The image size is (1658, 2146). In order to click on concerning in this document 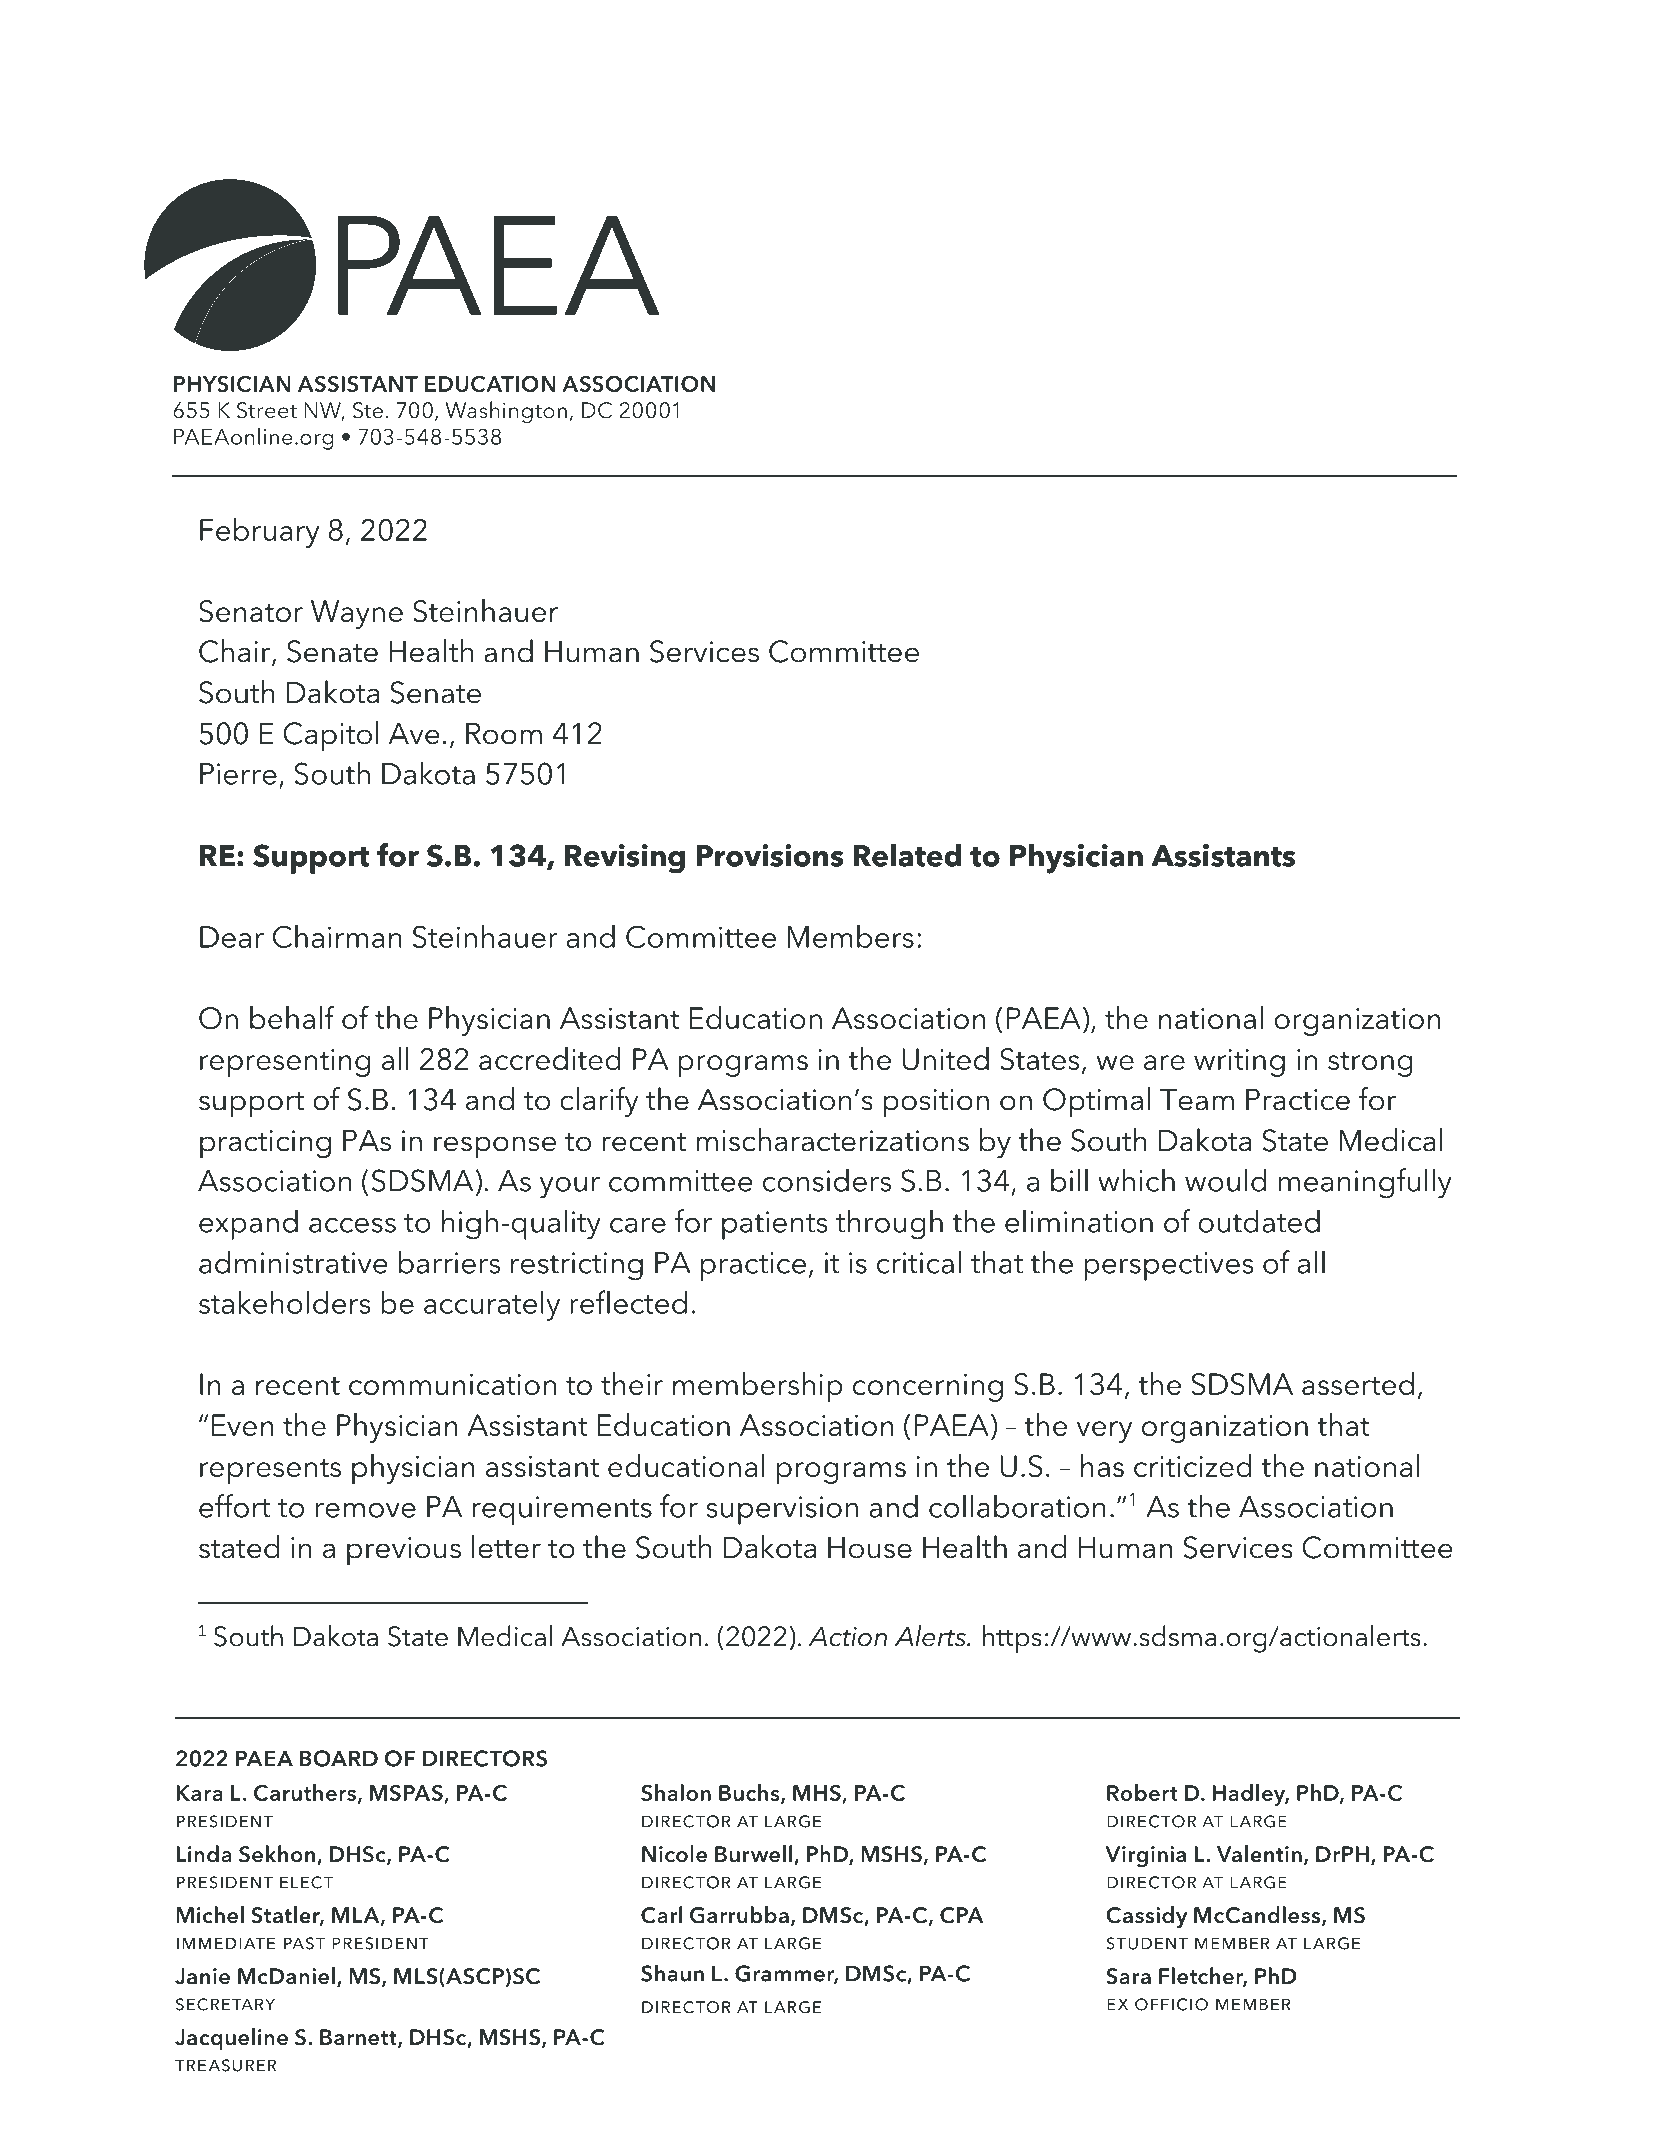, I will do `click(928, 1388)`.
